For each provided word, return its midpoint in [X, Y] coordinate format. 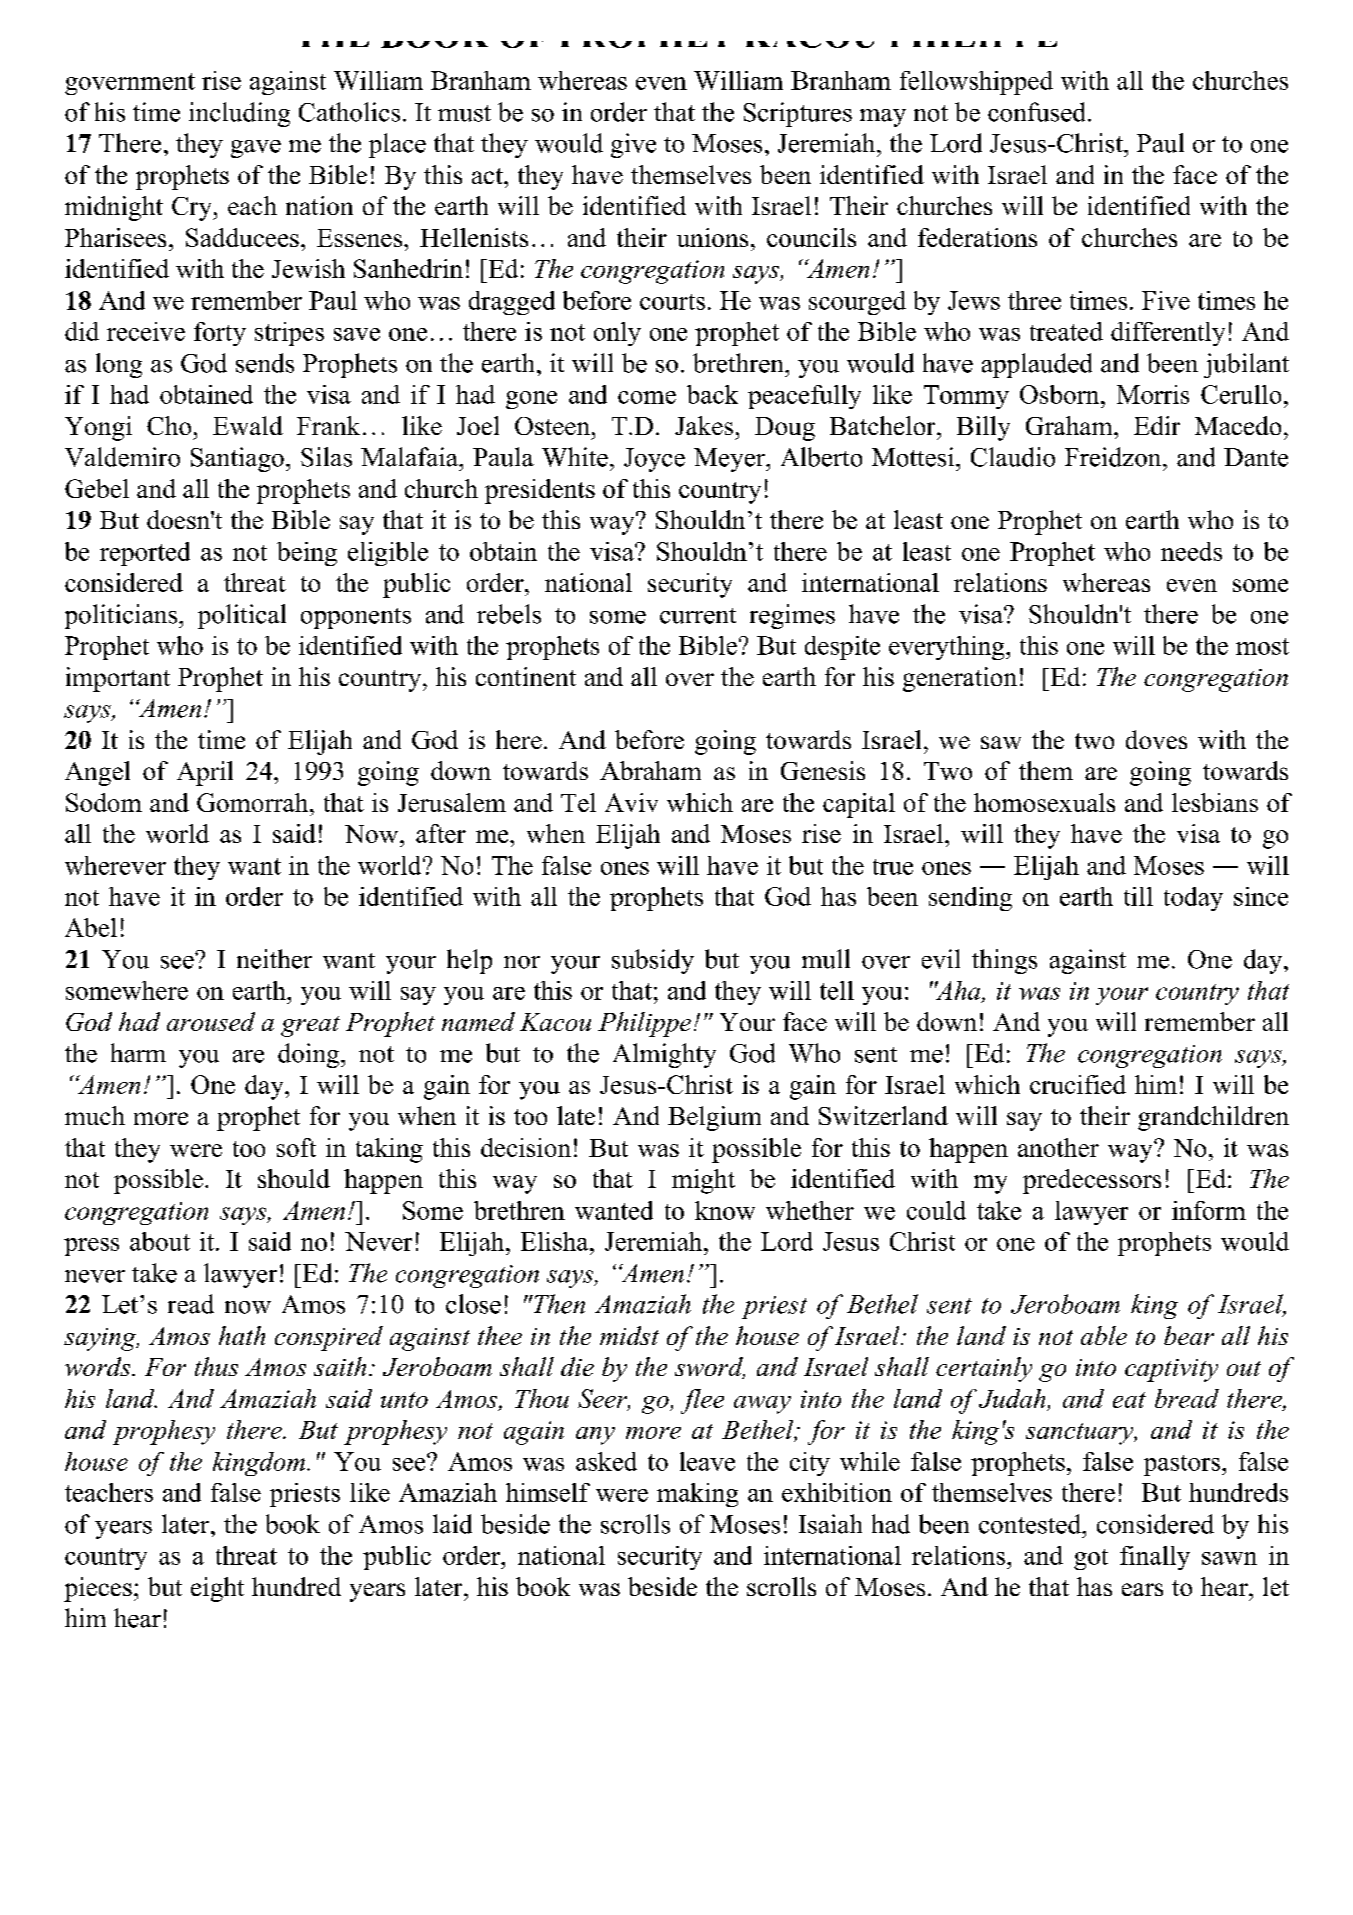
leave [707, 1461]
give [633, 145]
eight [217, 1589]
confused [1036, 112]
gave [256, 149]
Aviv [631, 802]
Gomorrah [254, 802]
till [1138, 896]
